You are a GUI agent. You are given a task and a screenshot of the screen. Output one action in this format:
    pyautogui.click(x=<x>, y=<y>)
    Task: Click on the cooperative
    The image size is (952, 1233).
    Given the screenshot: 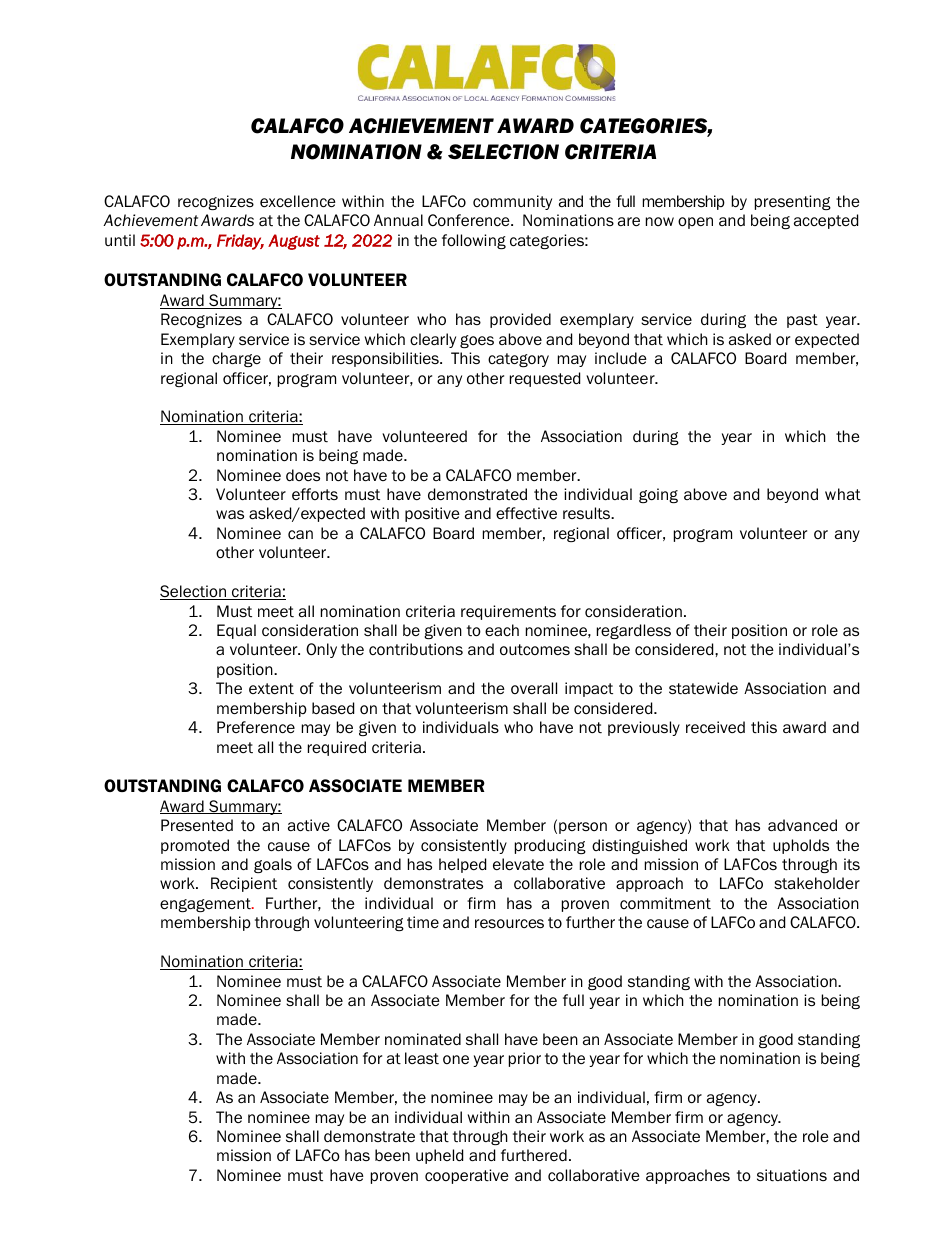 What is the action you would take?
    pyautogui.click(x=467, y=1176)
